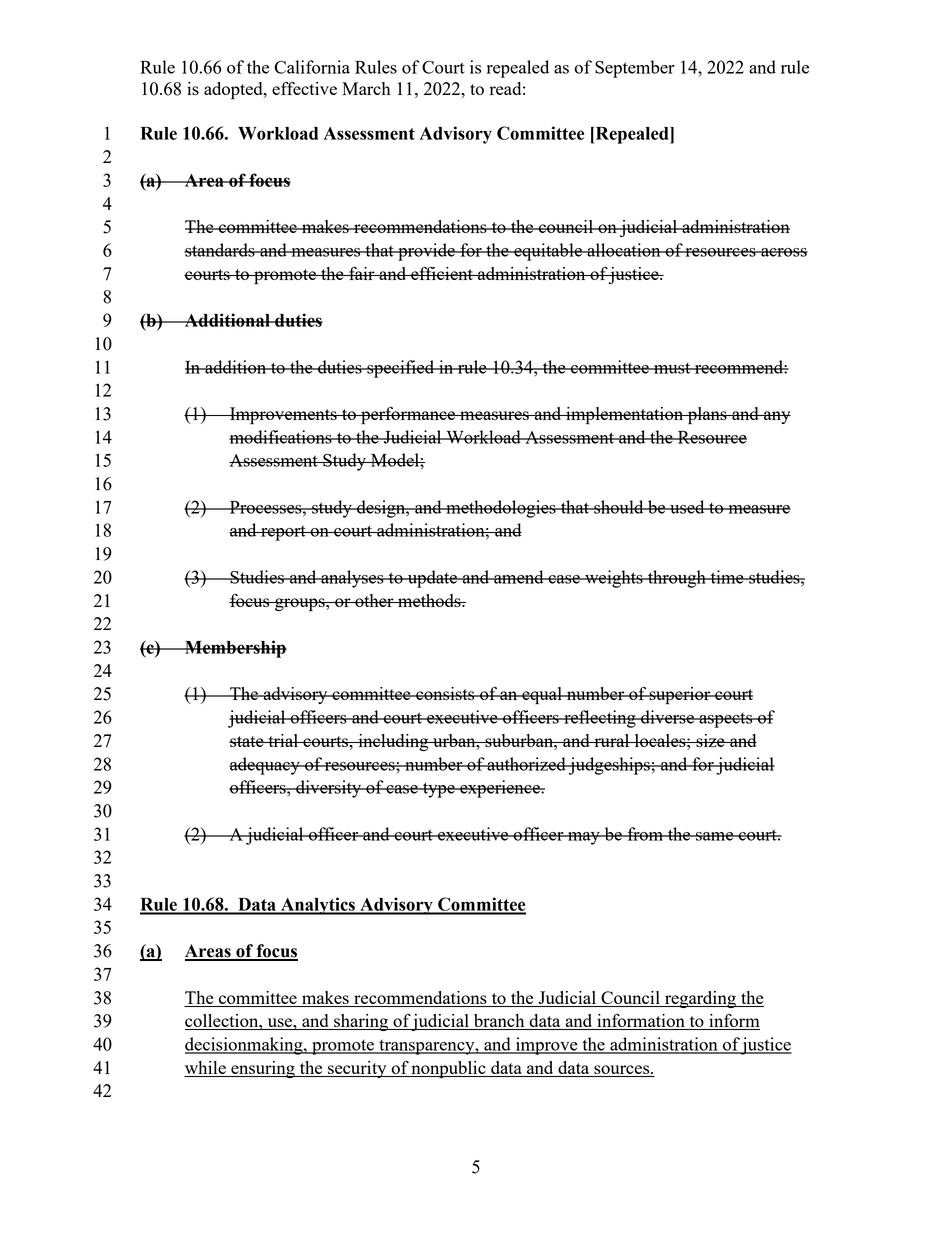  What do you see at coordinates (283, 740) in the screenshot?
I see `trial` at bounding box center [283, 740].
